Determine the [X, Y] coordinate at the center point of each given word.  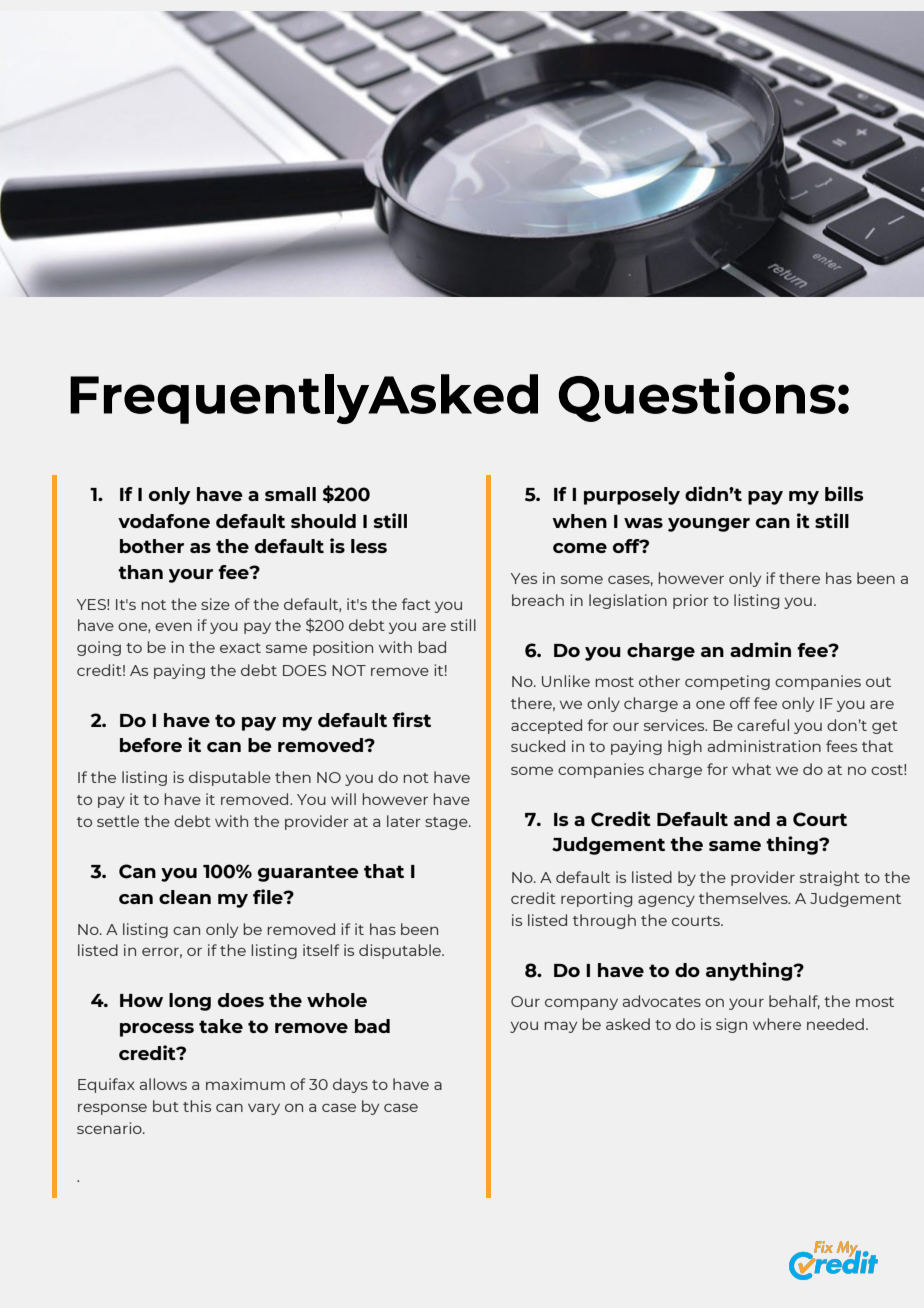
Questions [697, 397]
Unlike [566, 681]
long [190, 1002]
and [752, 819]
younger [709, 525]
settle [118, 821]
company [581, 1004]
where [777, 1024]
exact [240, 648]
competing [727, 682]
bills [844, 493]
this [197, 1106]
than [140, 572]
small [290, 494]
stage [447, 823]
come [580, 548]
